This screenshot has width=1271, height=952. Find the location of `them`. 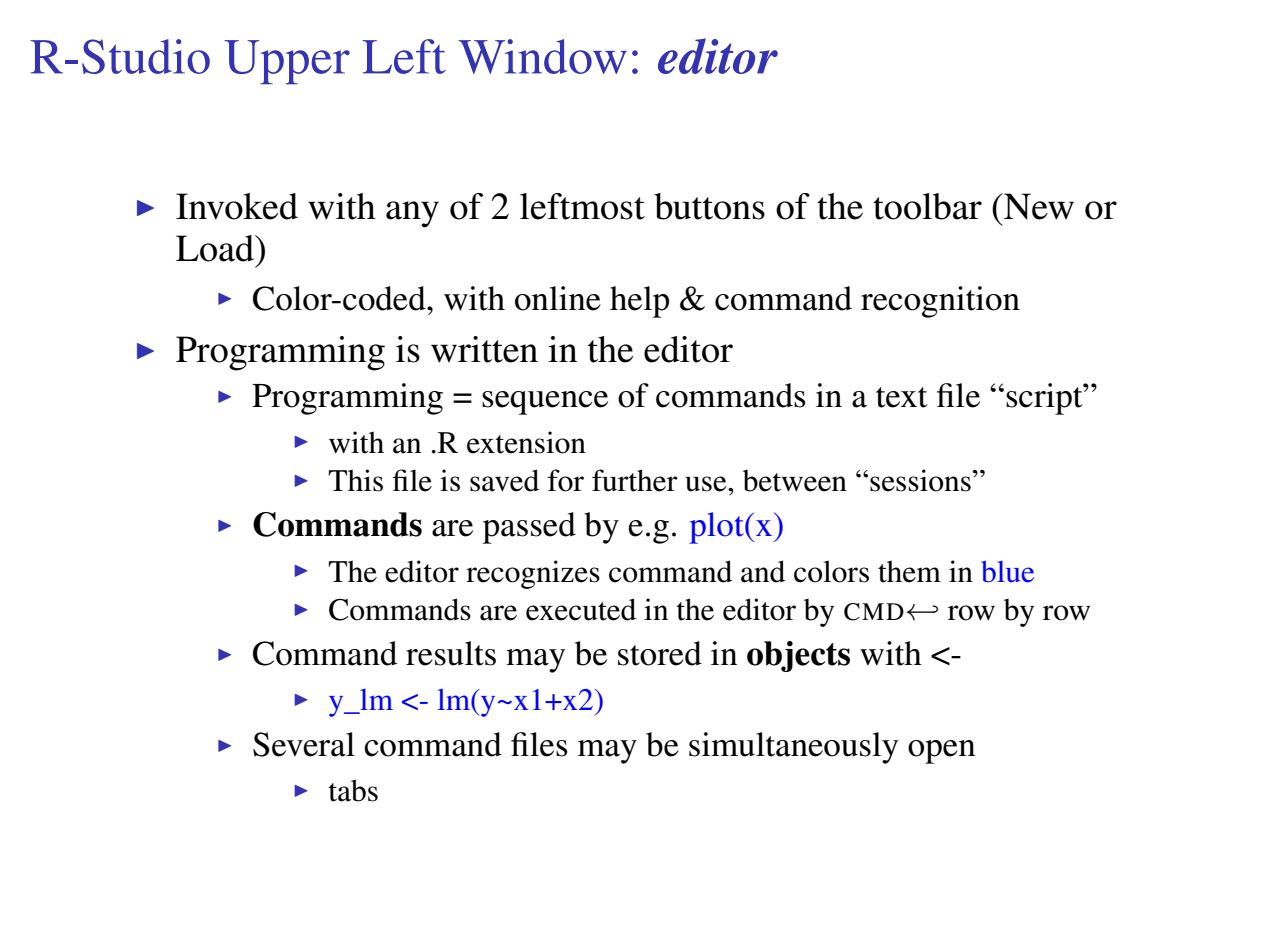

them is located at coordinates (909, 571).
